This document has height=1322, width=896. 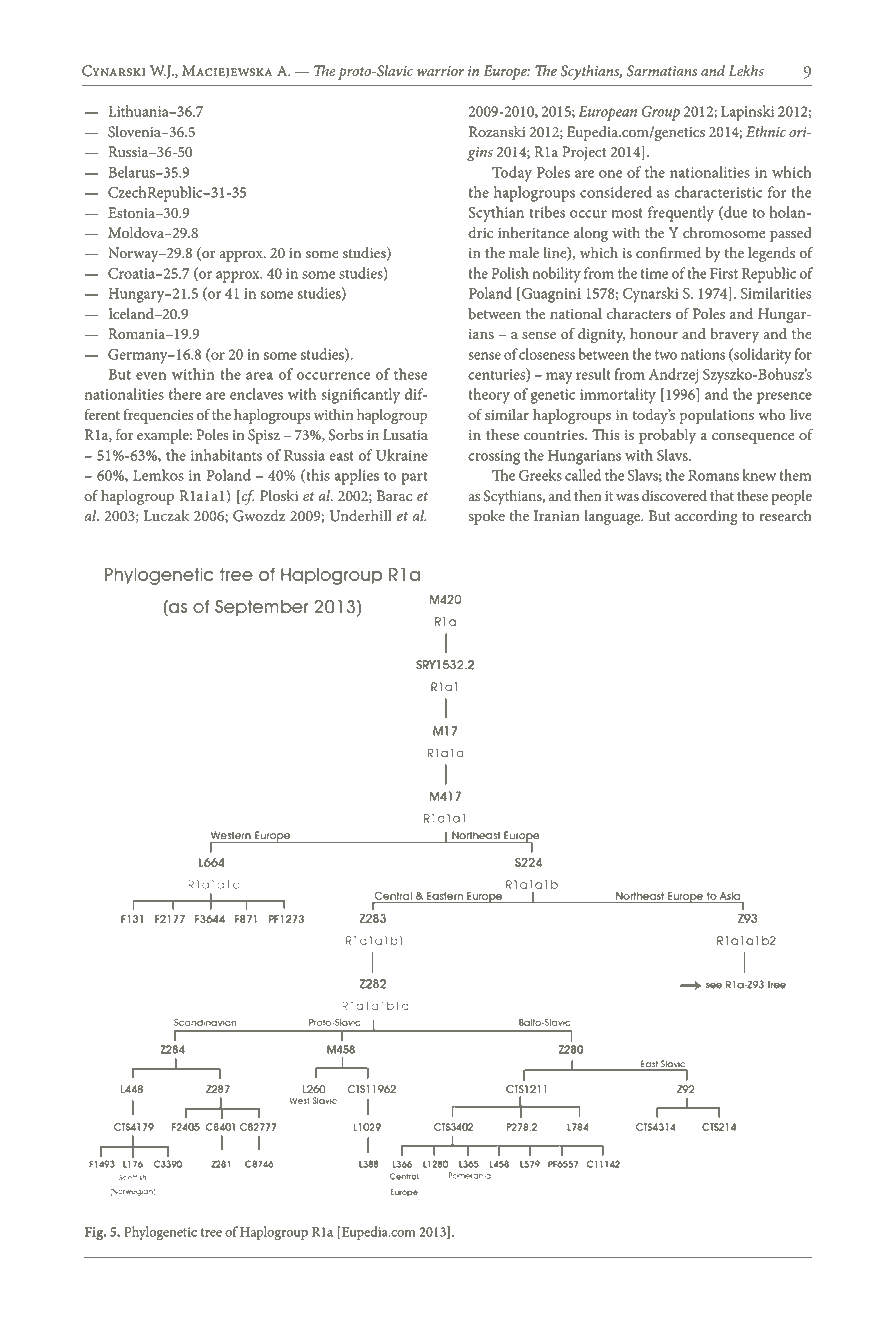 What do you see at coordinates (557, 515) in the document?
I see `Iranian` at bounding box center [557, 515].
